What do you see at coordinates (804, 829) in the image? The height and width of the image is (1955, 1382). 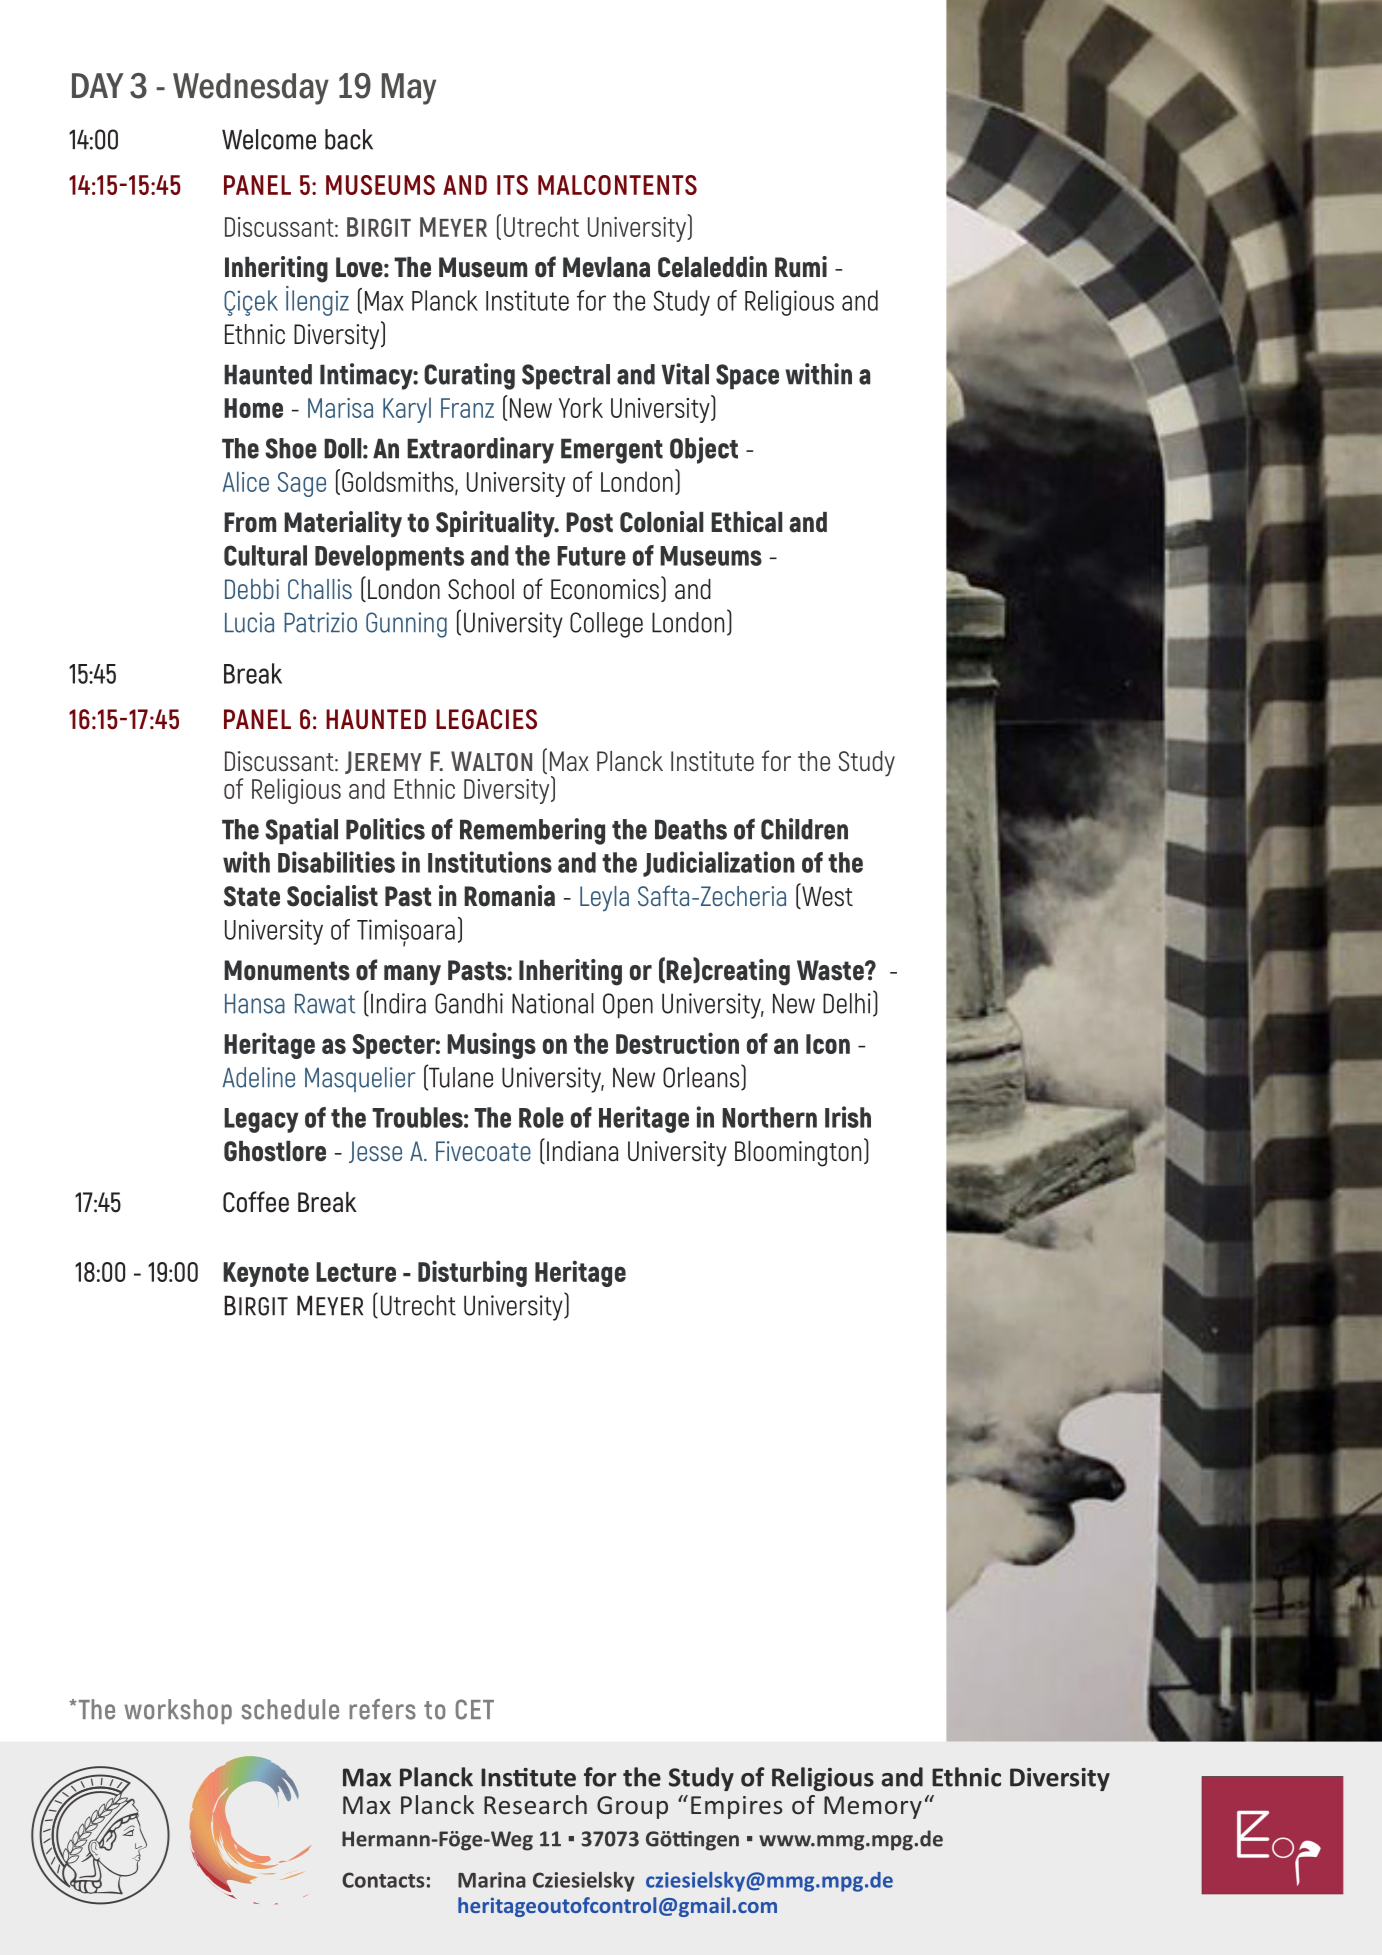 I see `Children` at bounding box center [804, 829].
